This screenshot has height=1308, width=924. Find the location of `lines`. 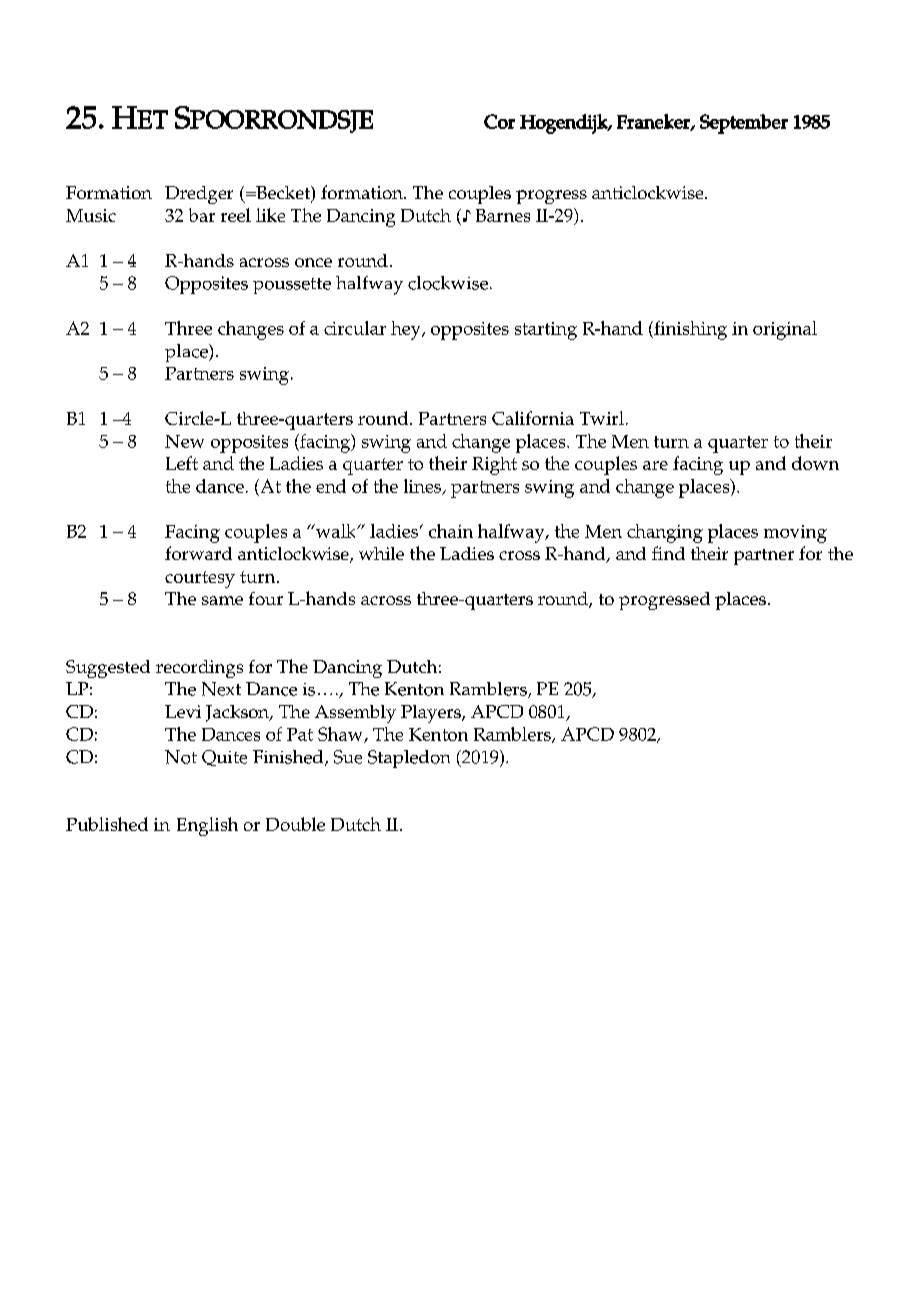

lines is located at coordinates (424, 487).
